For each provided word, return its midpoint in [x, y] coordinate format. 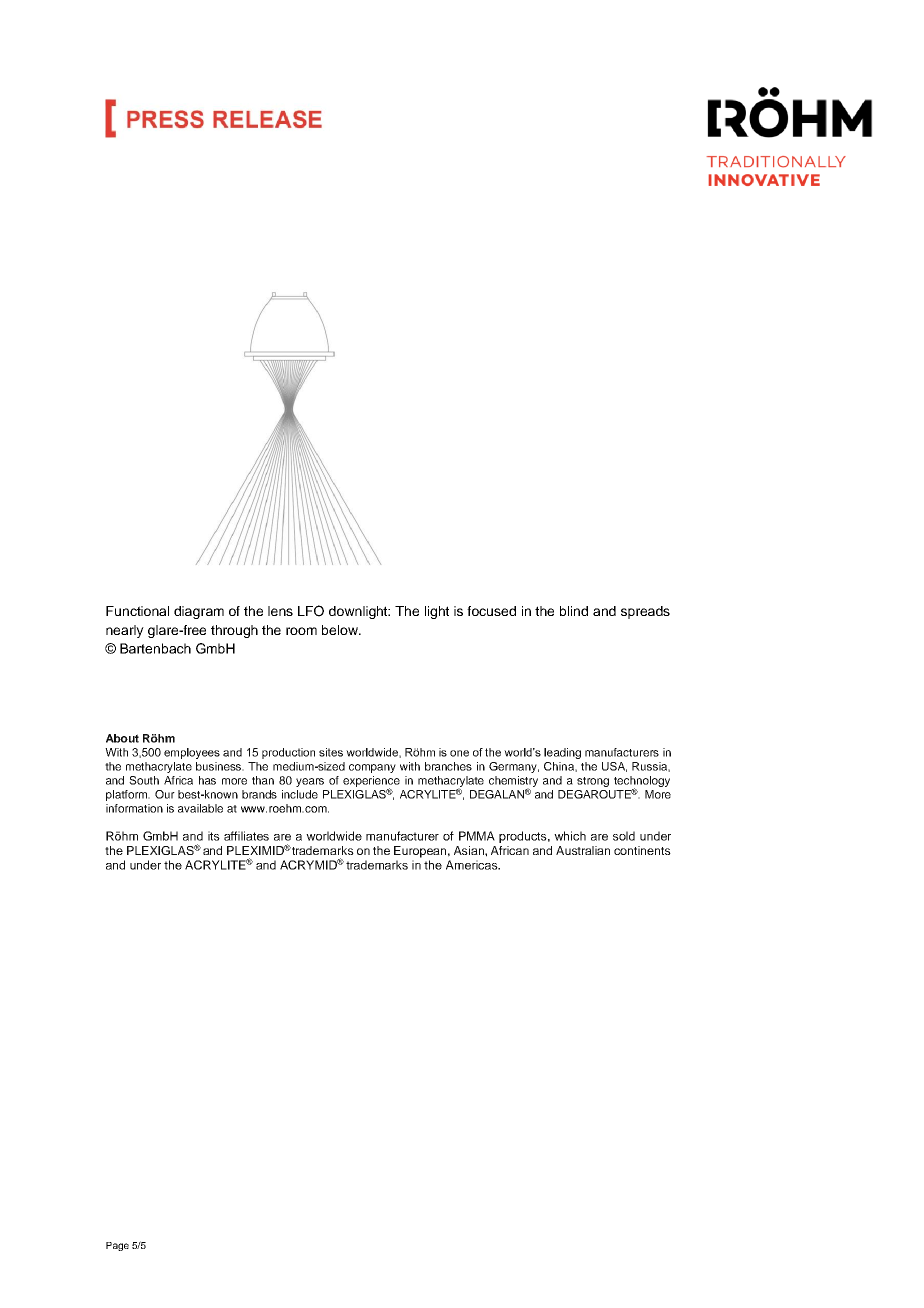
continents [642, 850]
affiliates [246, 836]
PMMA [477, 836]
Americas [473, 865]
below [341, 630]
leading [562, 753]
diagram [199, 612]
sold [624, 836]
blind [574, 611]
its [214, 836]
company [372, 768]
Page [117, 1246]
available [200, 808]
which [570, 836]
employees [192, 753]
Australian [583, 850]
